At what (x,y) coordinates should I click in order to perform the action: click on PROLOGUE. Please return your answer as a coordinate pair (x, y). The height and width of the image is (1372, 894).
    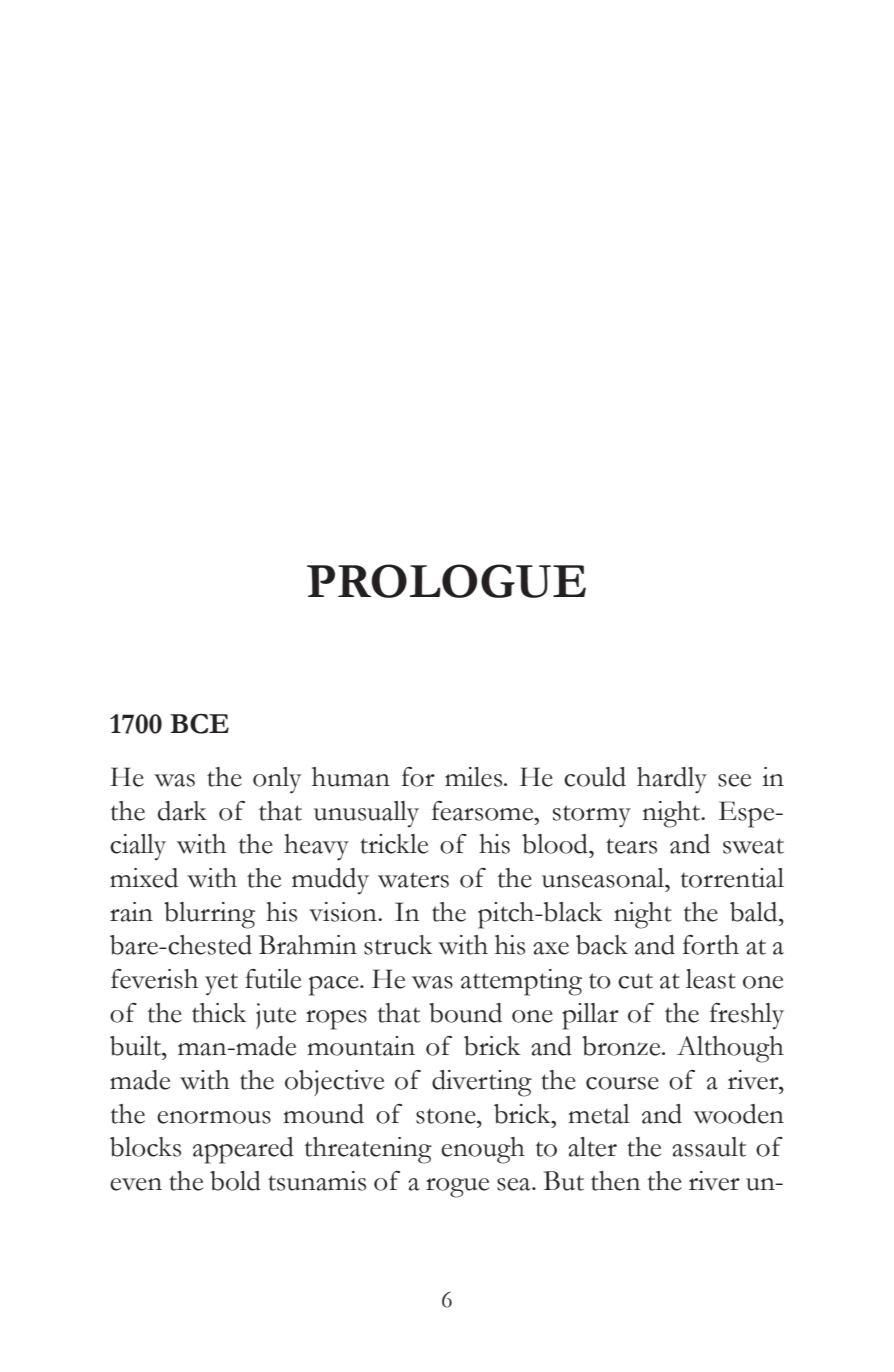
    Looking at the image, I should click on (446, 581).
